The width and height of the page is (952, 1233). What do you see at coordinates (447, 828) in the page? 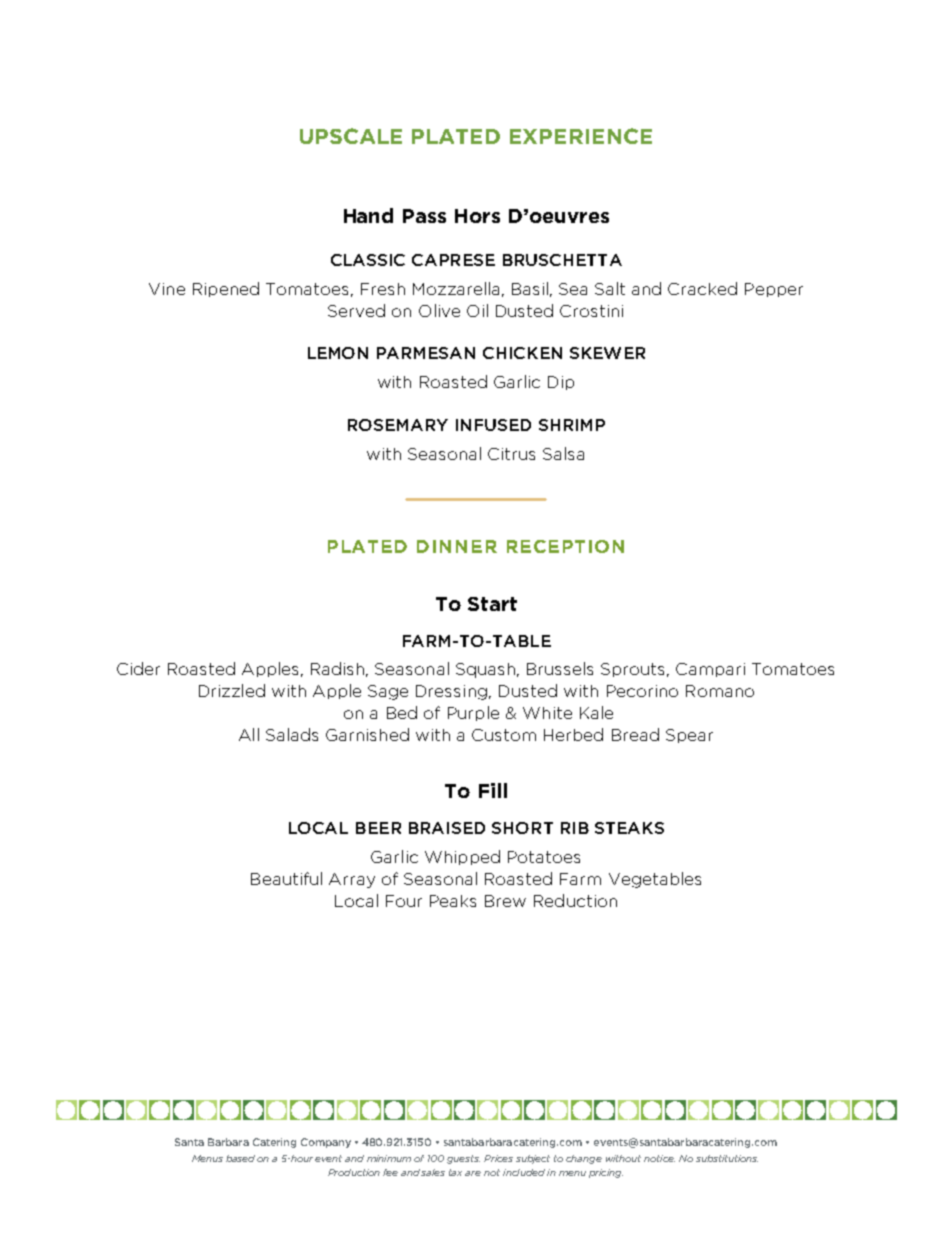
I see `BRAISED` at bounding box center [447, 828].
